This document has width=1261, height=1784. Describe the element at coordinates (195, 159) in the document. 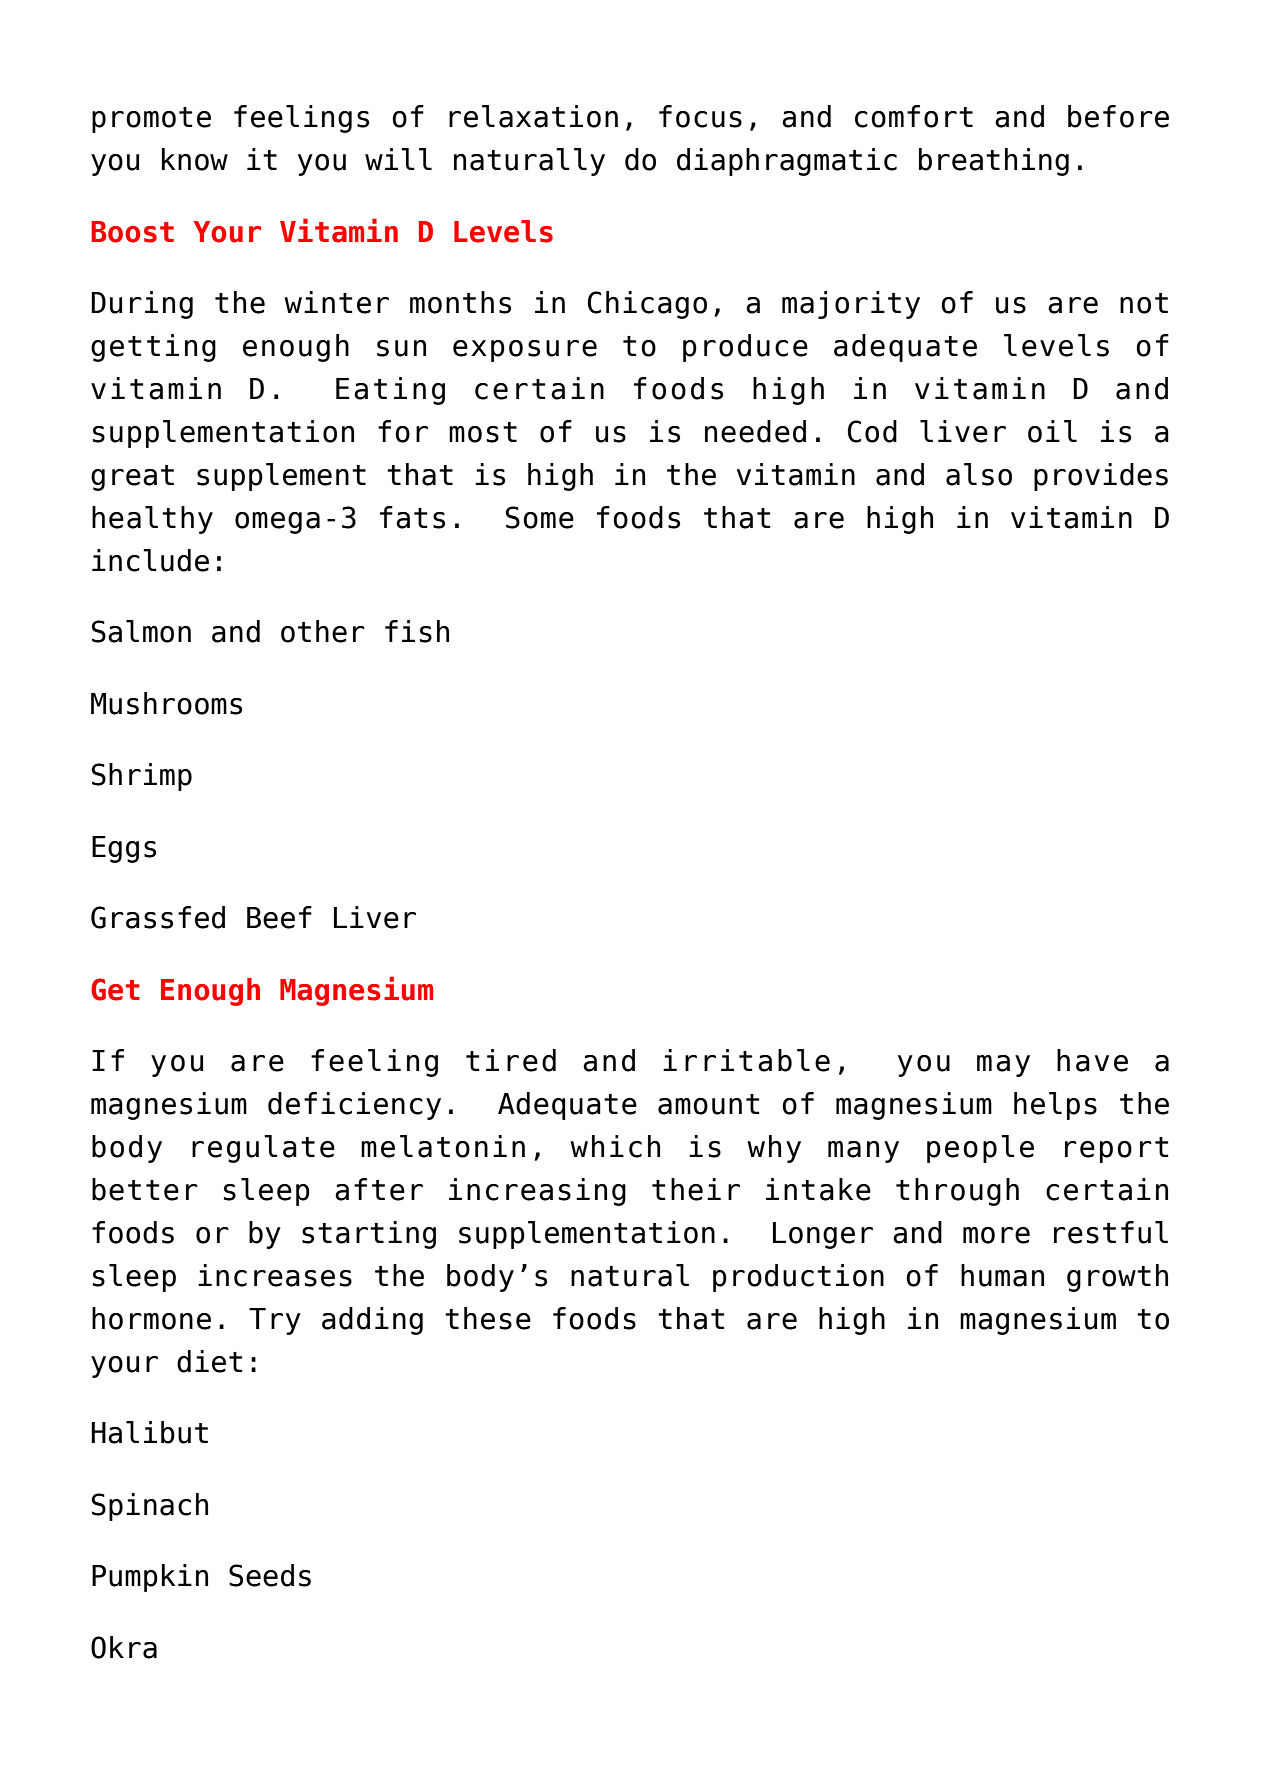

I see `know` at that location.
